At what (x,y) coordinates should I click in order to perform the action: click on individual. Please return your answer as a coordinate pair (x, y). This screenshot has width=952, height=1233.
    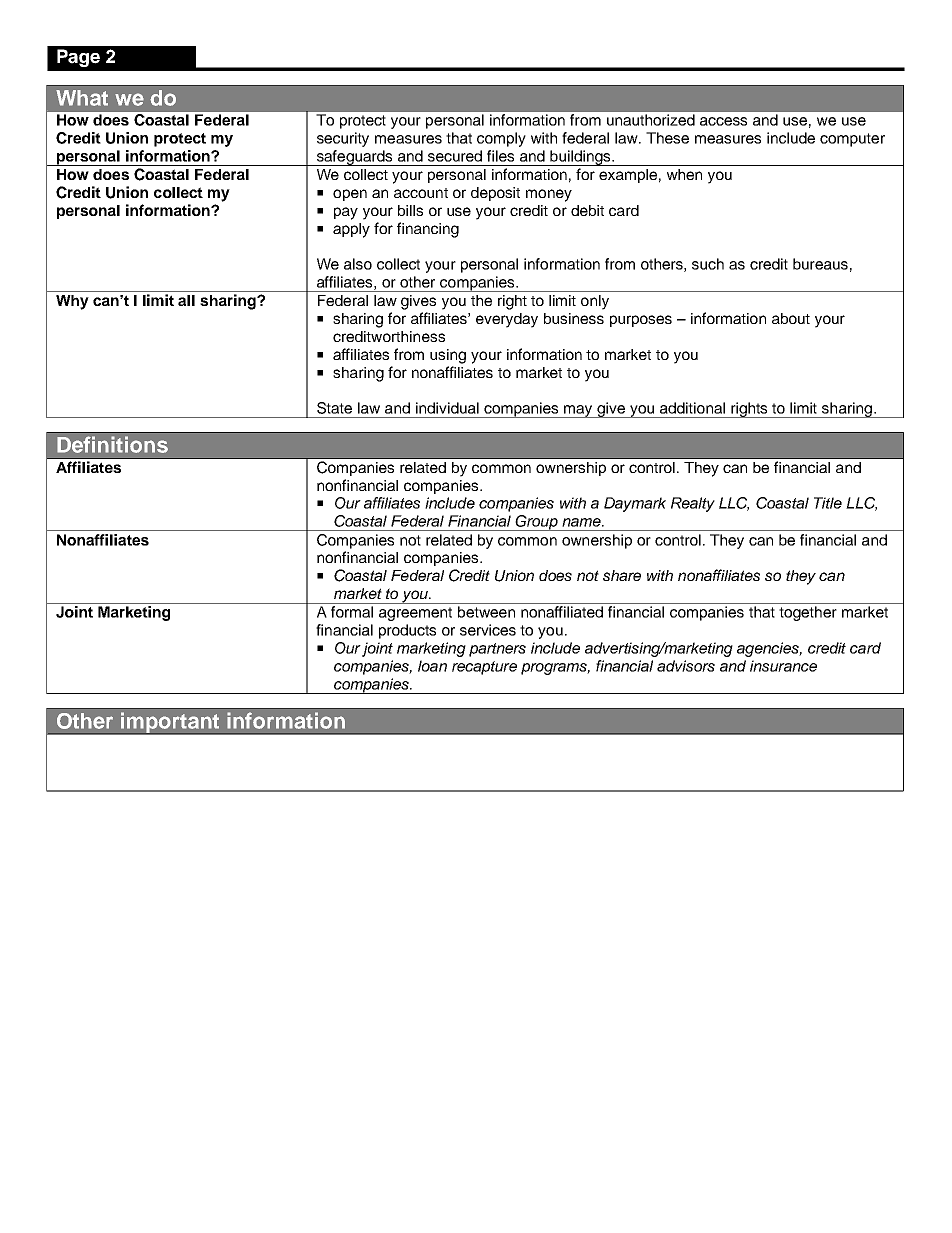
    Looking at the image, I should click on (447, 408).
